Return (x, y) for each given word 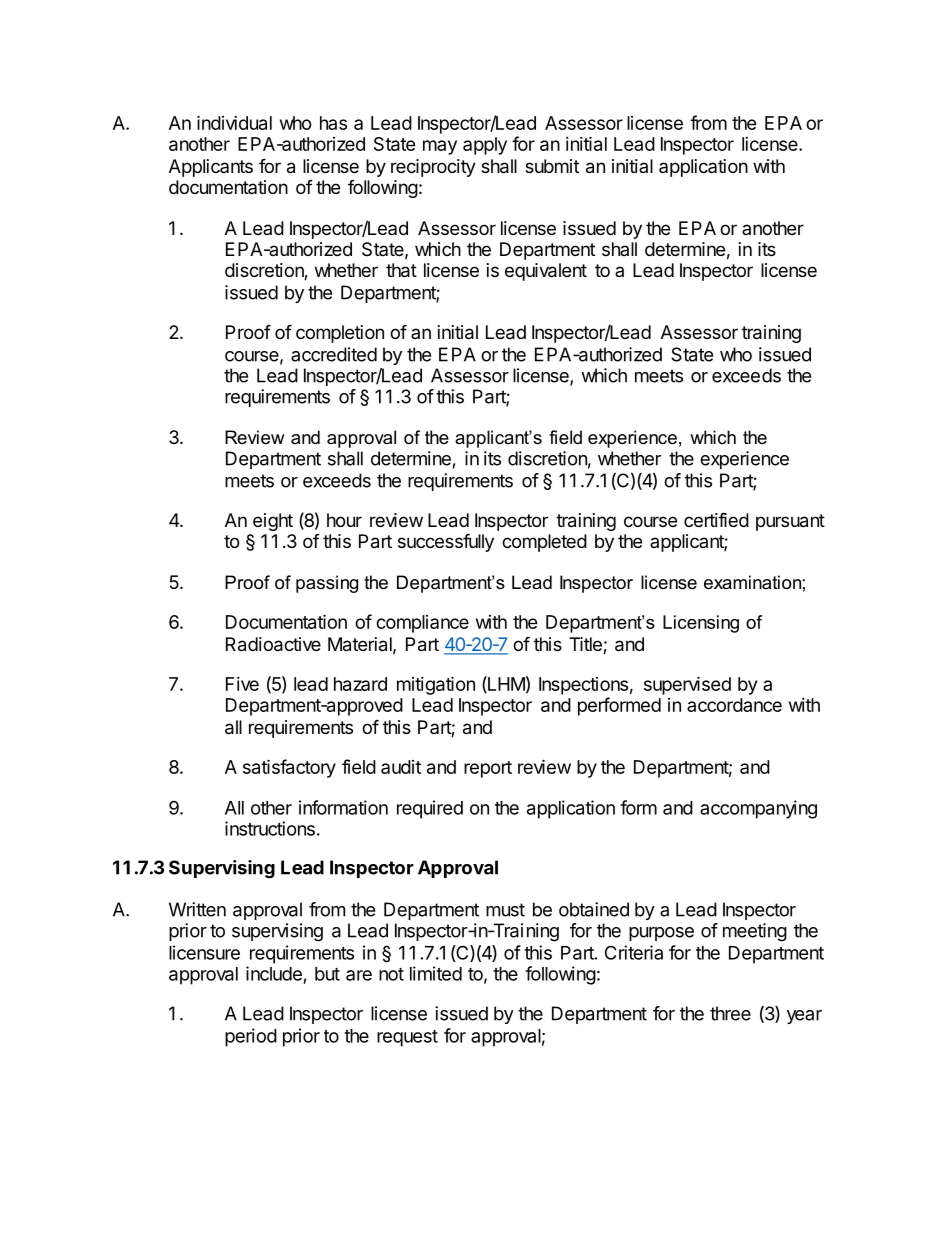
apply (485, 146)
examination (752, 582)
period (251, 1037)
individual (234, 122)
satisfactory (289, 768)
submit (552, 166)
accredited (334, 354)
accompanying (758, 809)
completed (544, 543)
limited (436, 973)
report (488, 769)
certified (716, 519)
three (730, 1013)
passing (327, 584)
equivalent (546, 272)
